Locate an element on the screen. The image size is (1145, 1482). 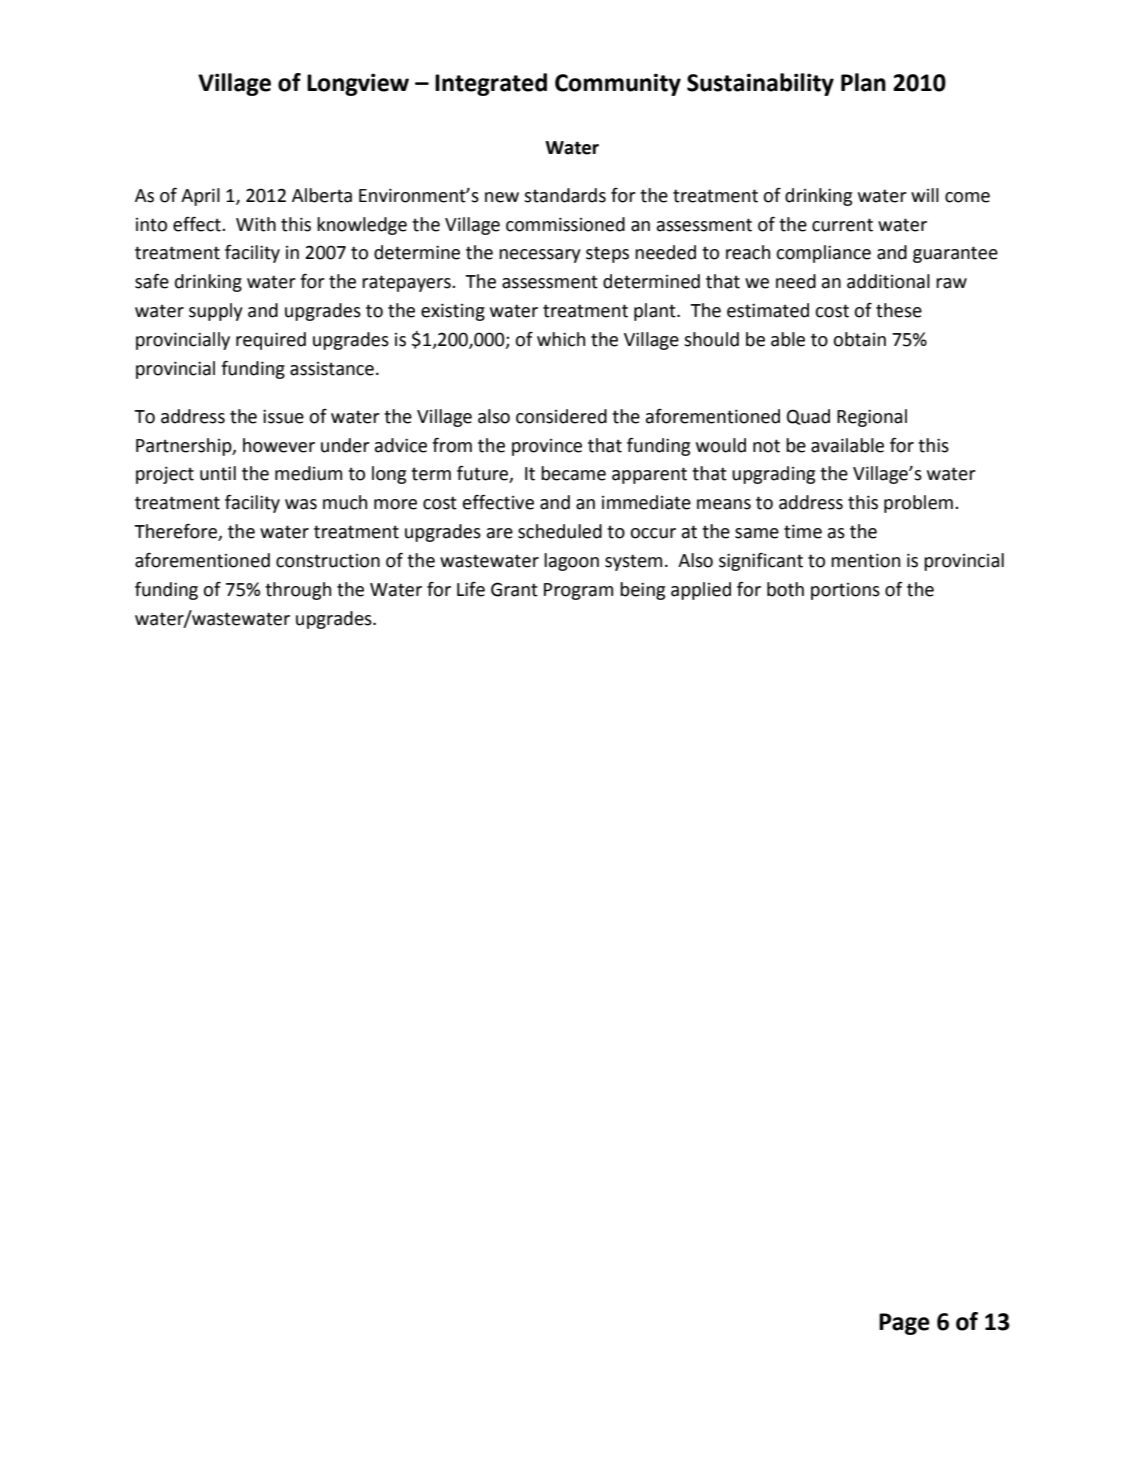
Grant is located at coordinates (514, 589).
